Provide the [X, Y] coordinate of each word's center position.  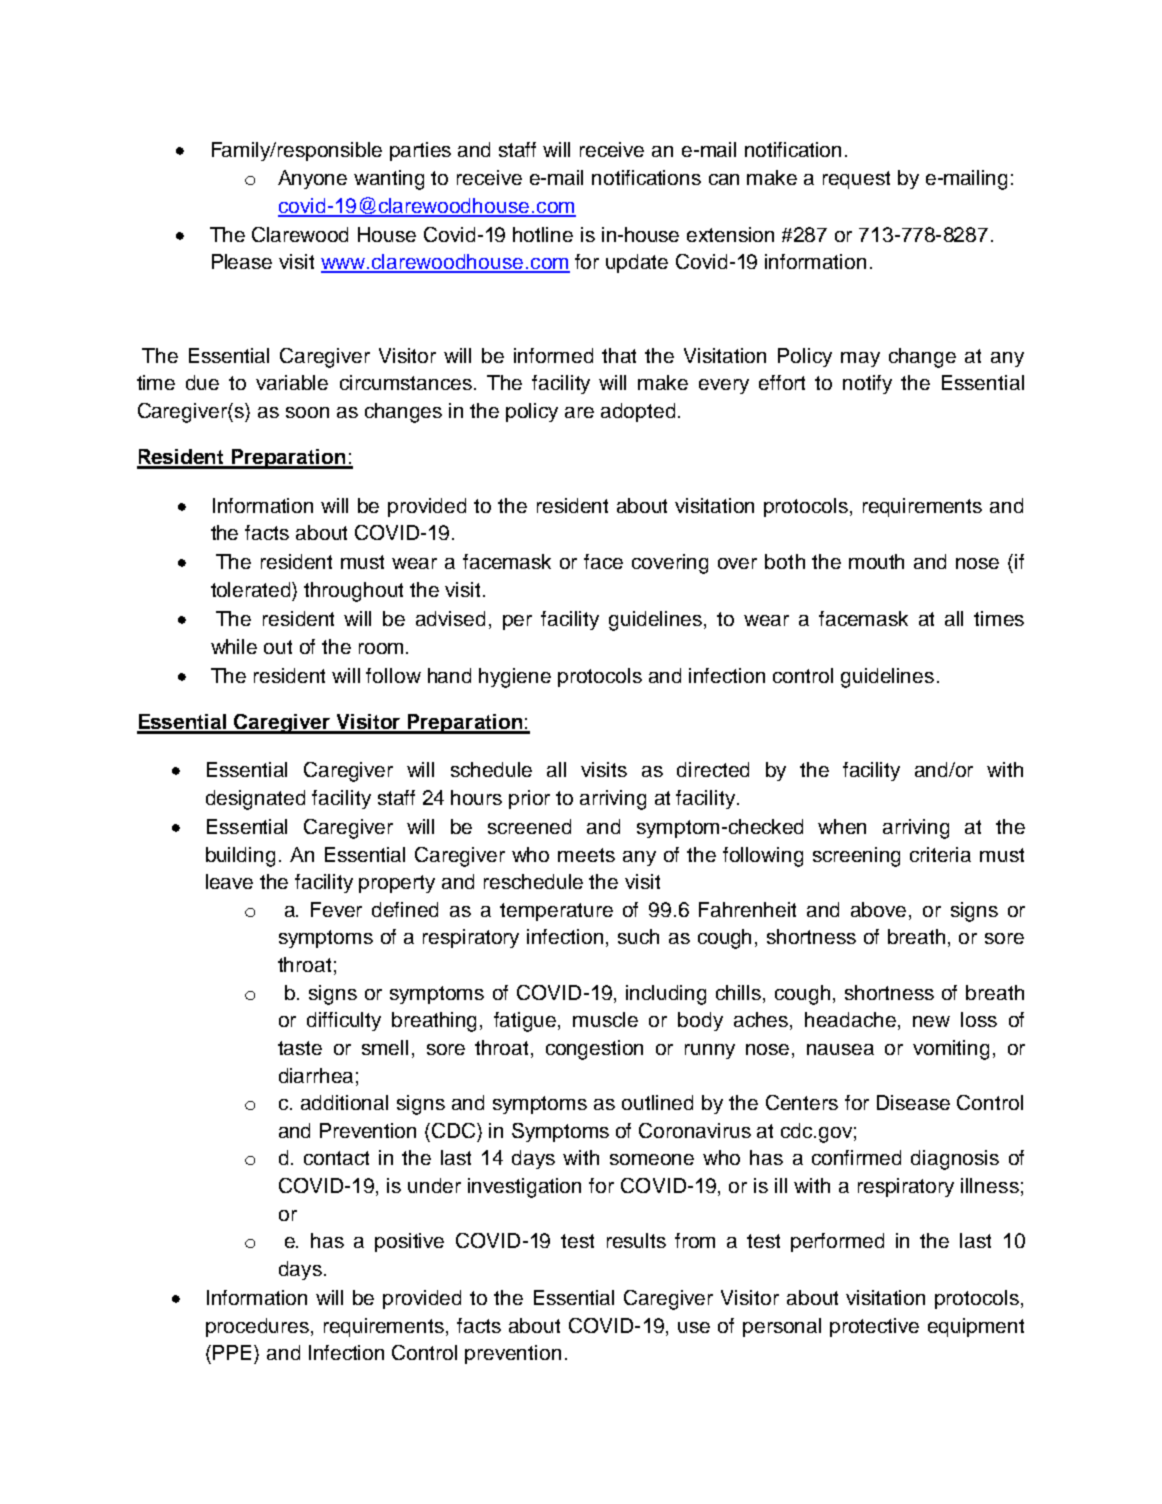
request [856, 180]
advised [450, 618]
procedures [259, 1327]
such [638, 936]
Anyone [312, 179]
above [878, 909]
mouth [876, 561]
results [636, 1240]
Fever [336, 909]
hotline [543, 234]
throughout [353, 592]
